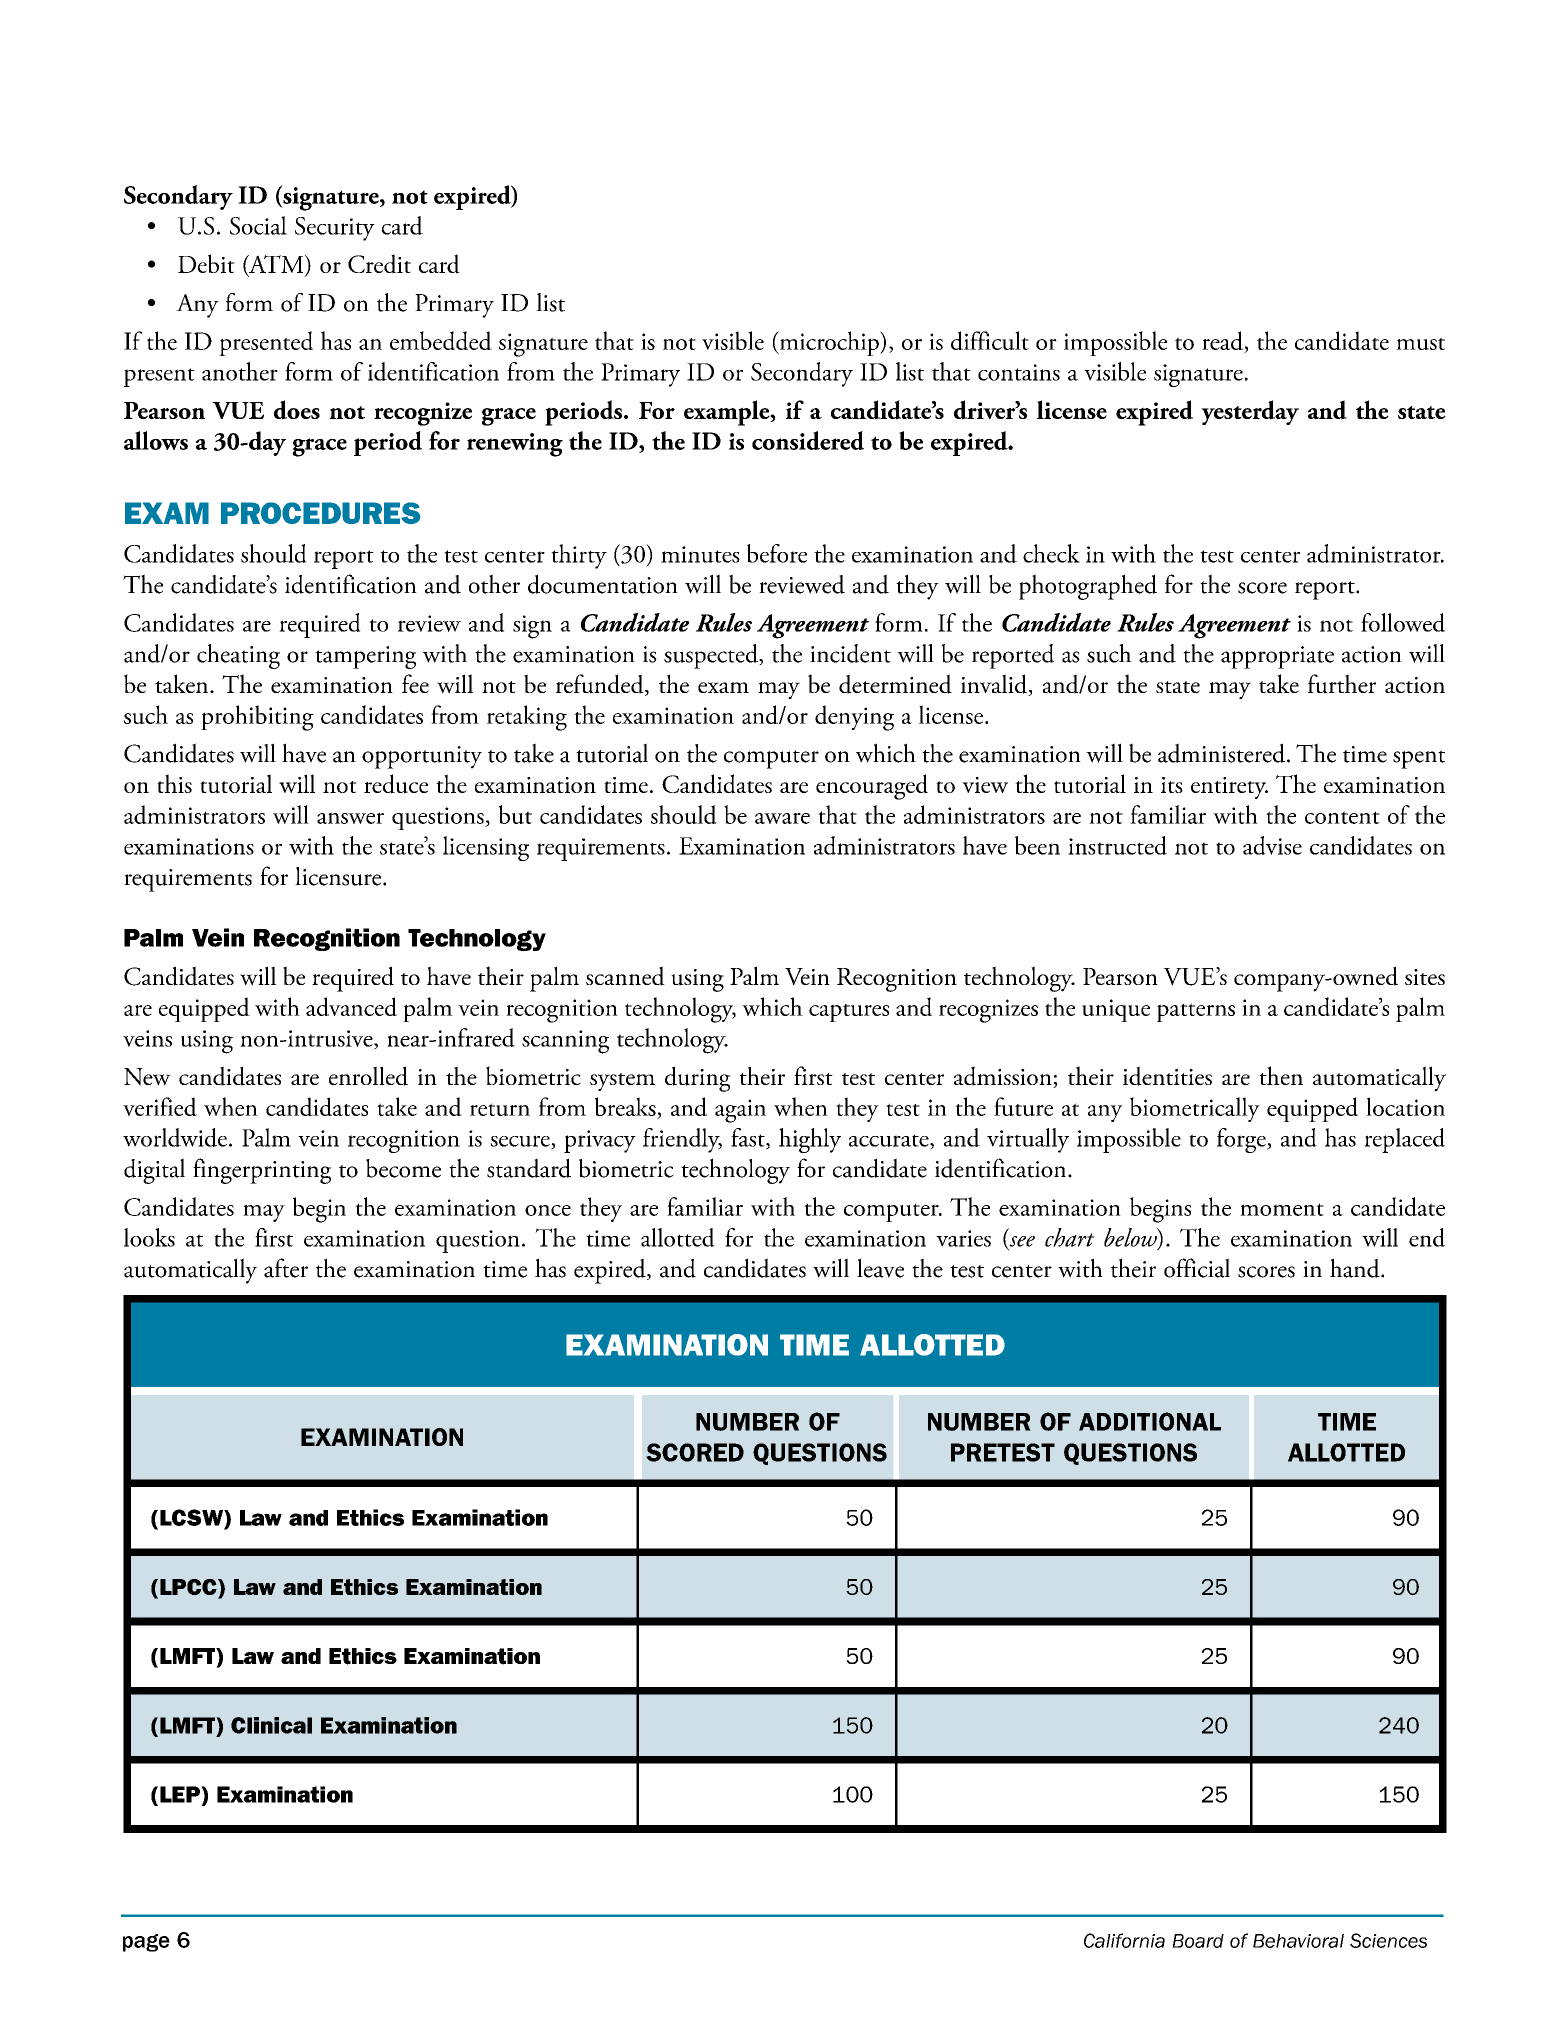  What do you see at coordinates (1298, 1941) in the document?
I see `Behavioral` at bounding box center [1298, 1941].
